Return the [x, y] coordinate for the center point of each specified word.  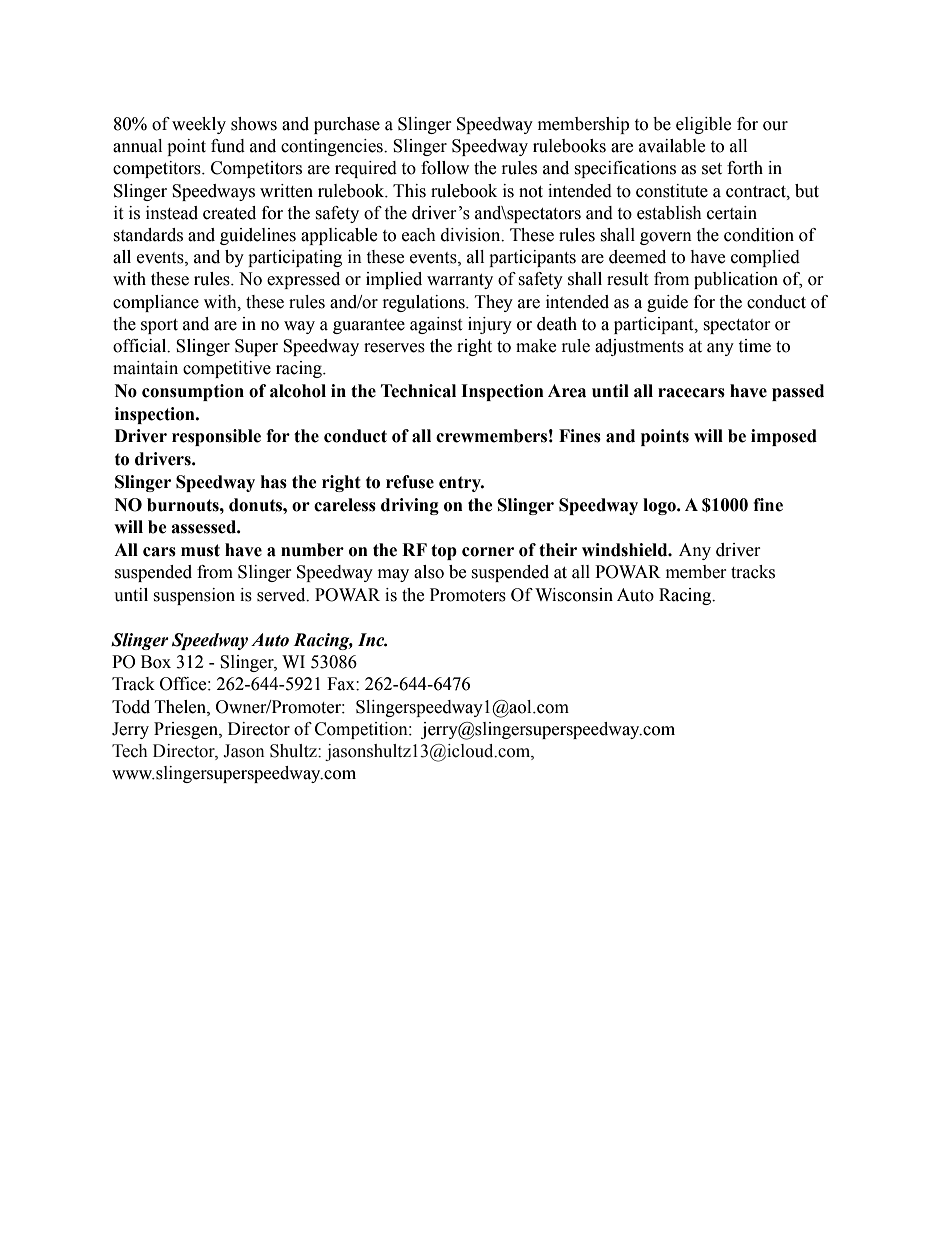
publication [736, 280]
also [429, 572]
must [200, 550]
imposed [784, 437]
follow [445, 168]
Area [567, 391]
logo [660, 506]
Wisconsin [574, 595]
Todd [131, 707]
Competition [362, 730]
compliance [156, 303]
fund [228, 146]
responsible [216, 437]
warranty [460, 281]
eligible [703, 125]
